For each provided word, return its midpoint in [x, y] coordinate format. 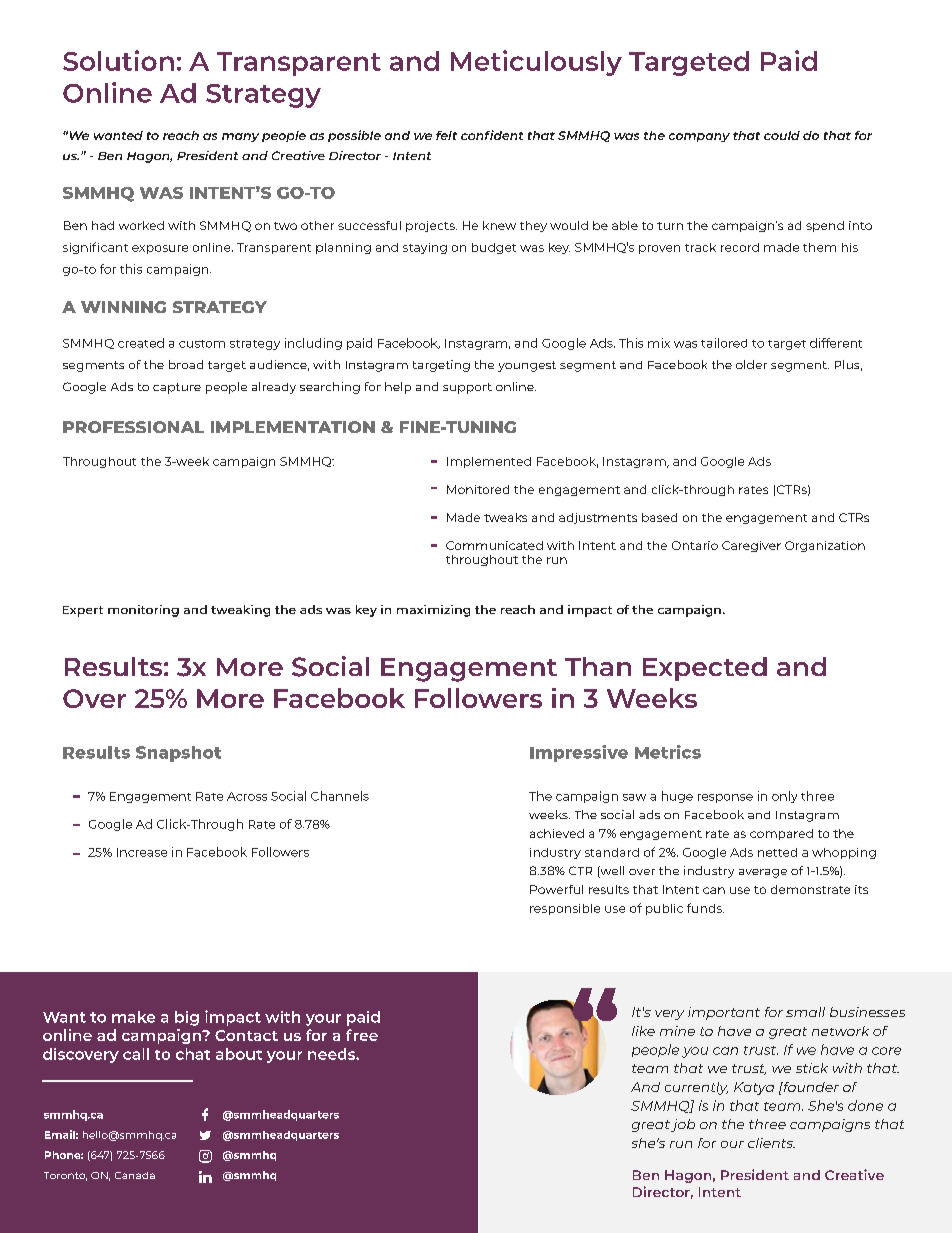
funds [705, 908]
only [784, 797]
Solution [118, 60]
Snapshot [178, 754]
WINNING [123, 307]
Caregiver [751, 546]
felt [446, 135]
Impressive [579, 753]
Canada [135, 1175]
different [836, 343]
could [782, 135]
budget [494, 248]
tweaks [505, 517]
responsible [565, 909]
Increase [142, 852]
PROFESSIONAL [133, 427]
